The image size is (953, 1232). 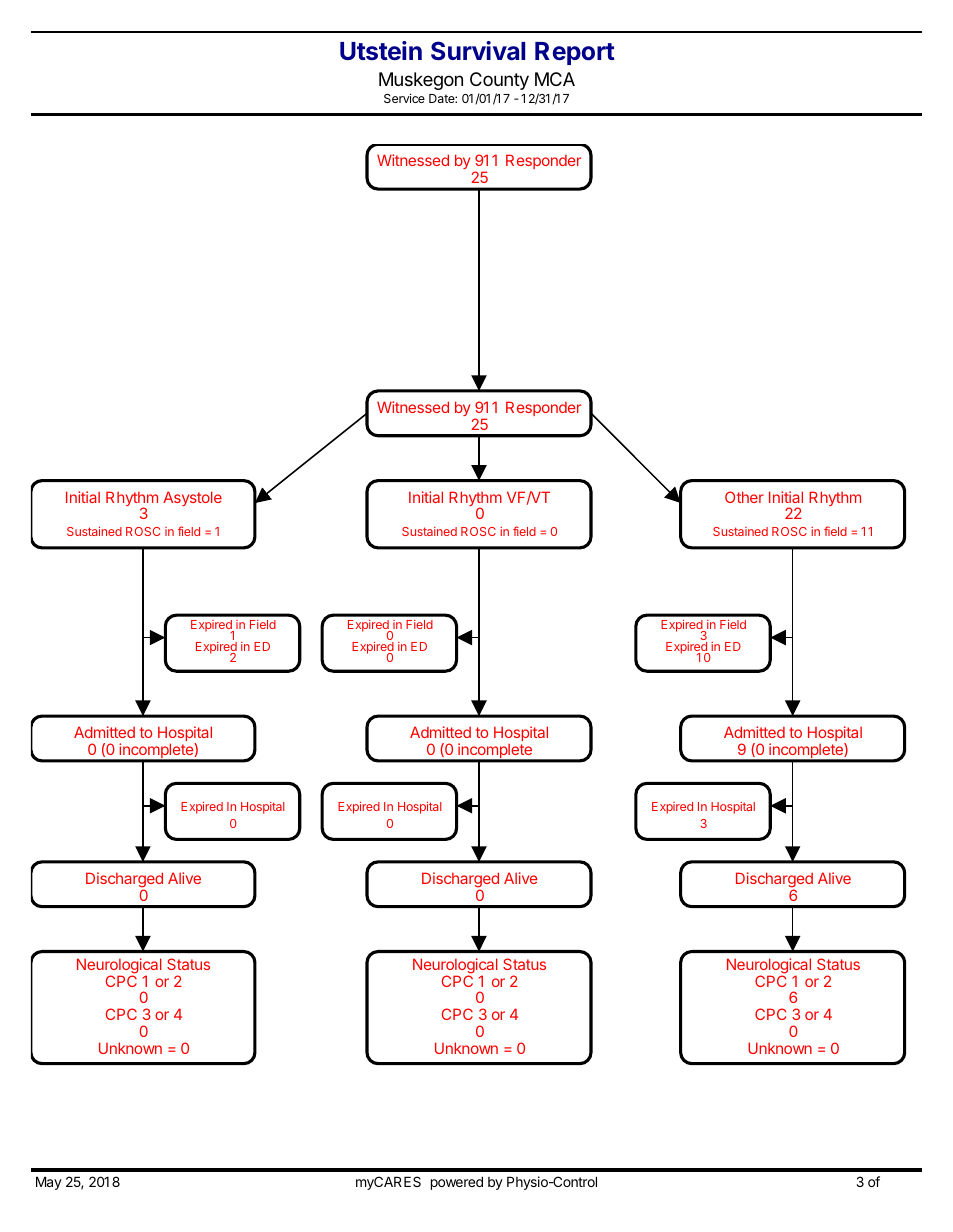 I want to click on May, so click(x=49, y=1183).
